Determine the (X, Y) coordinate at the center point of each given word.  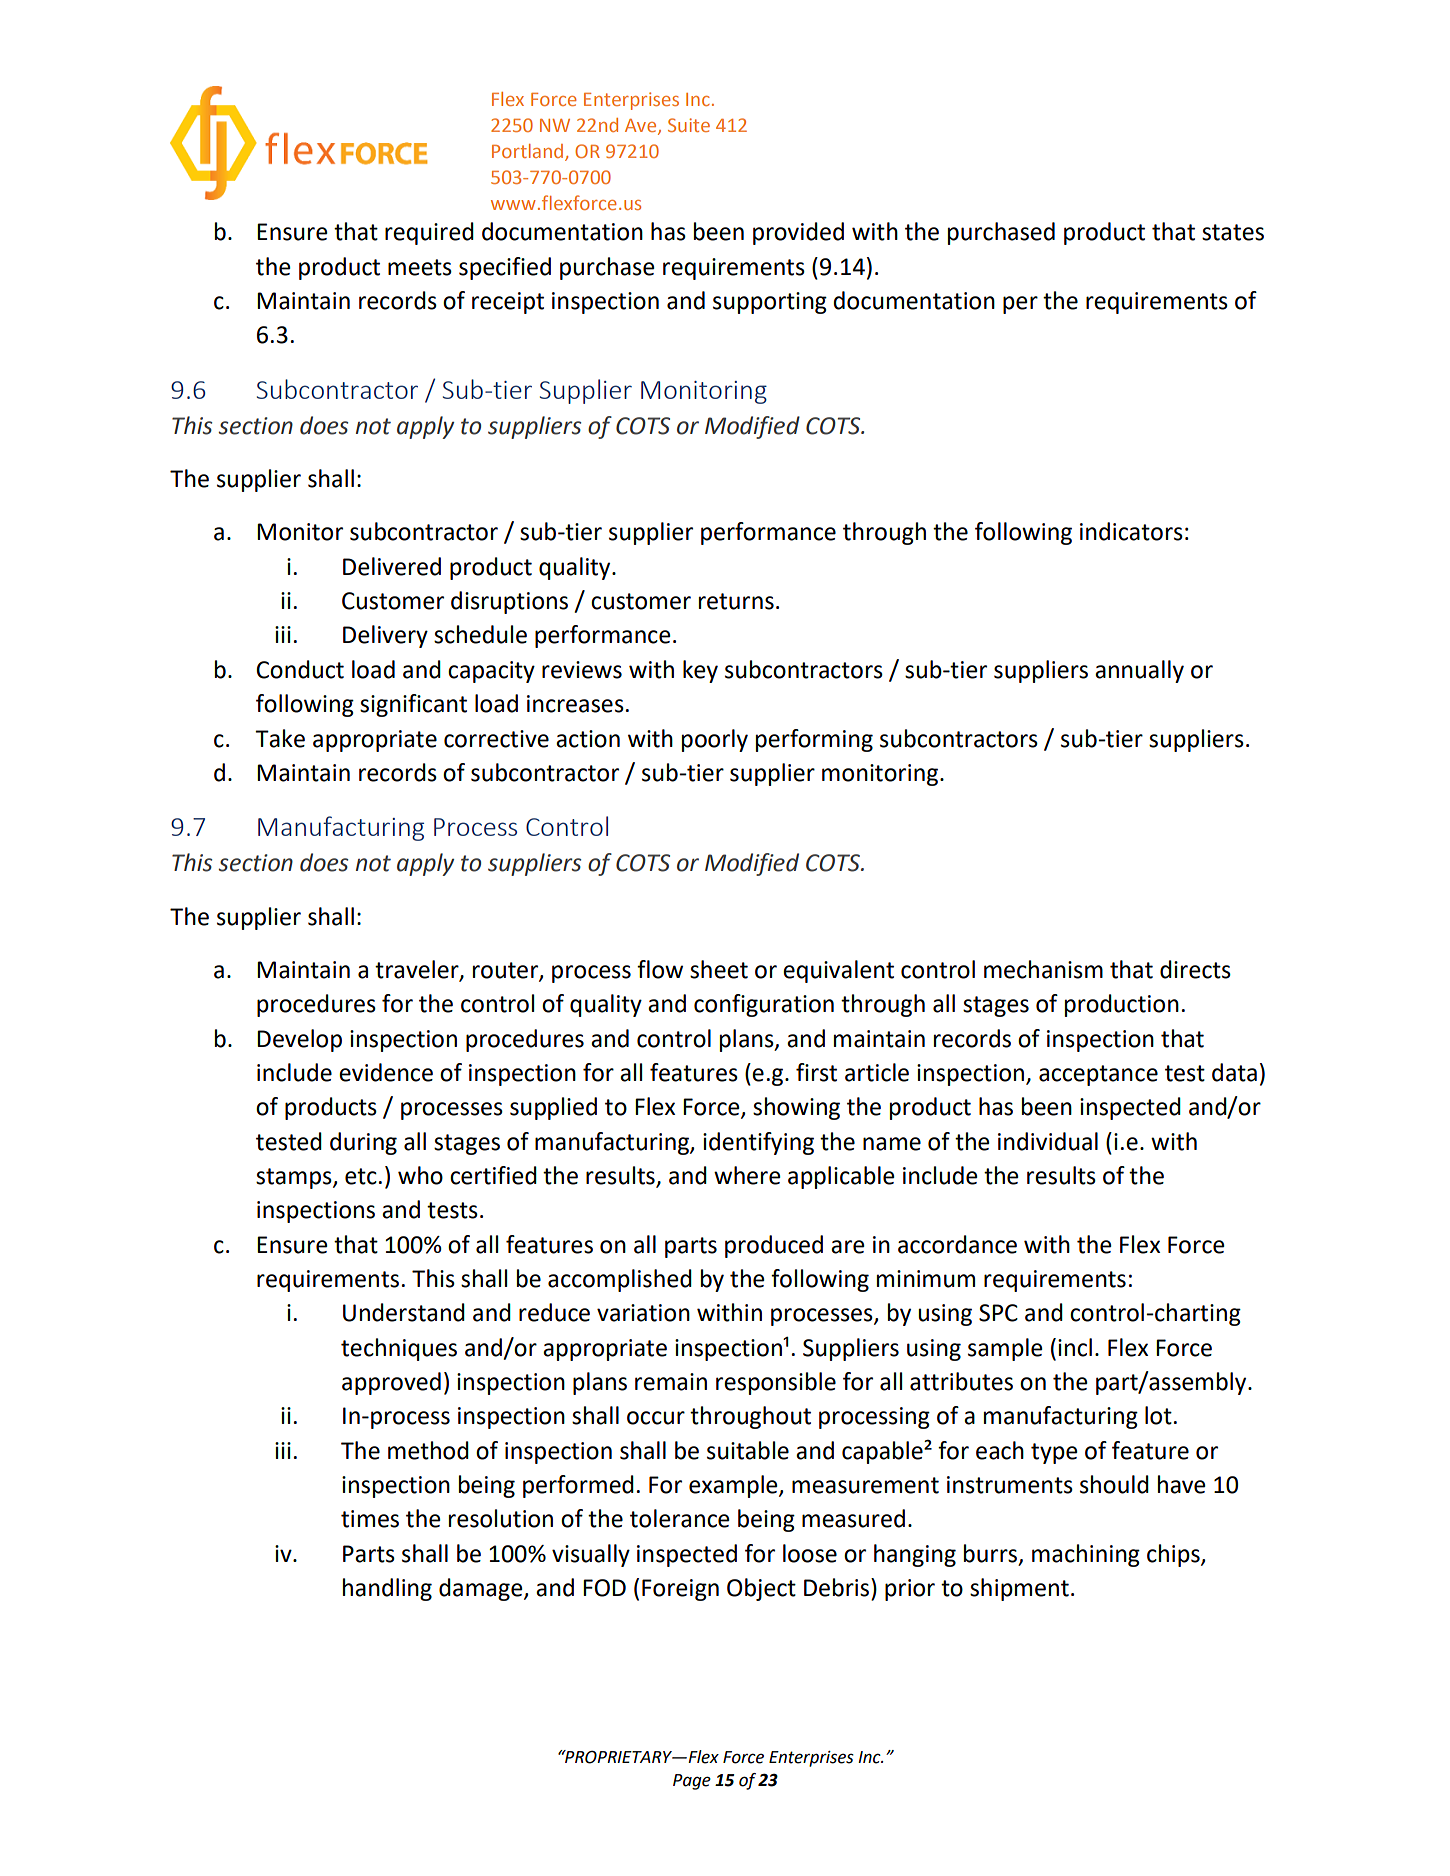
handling (387, 1589)
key (700, 671)
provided (798, 233)
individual (1048, 1141)
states (1233, 232)
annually (1139, 671)
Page (692, 1782)
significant (413, 705)
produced (774, 1246)
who (420, 1175)
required (429, 233)
